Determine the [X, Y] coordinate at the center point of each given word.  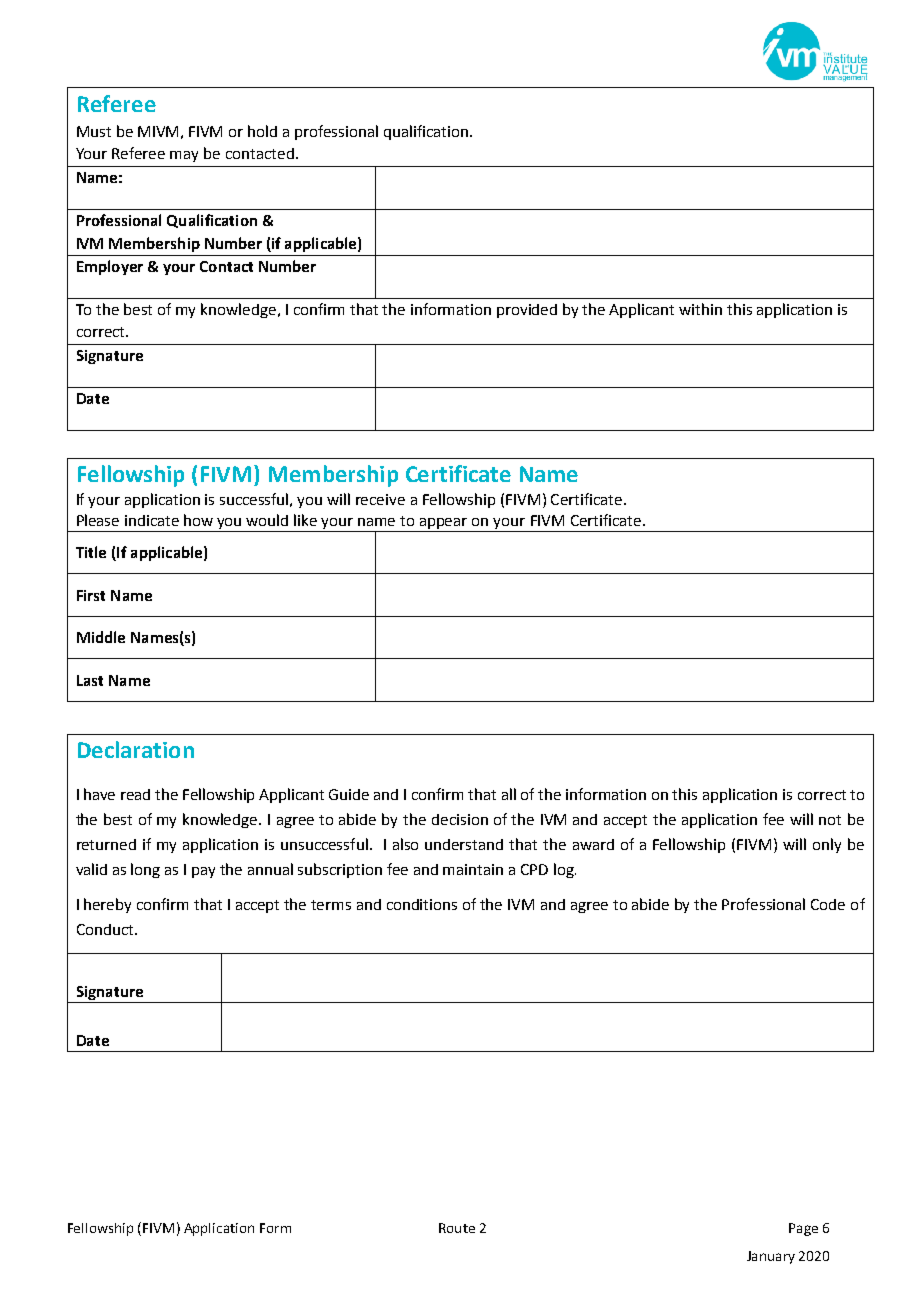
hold [262, 131]
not [830, 820]
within [700, 309]
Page [803, 1229]
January [771, 1257]
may [184, 156]
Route [457, 1228]
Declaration [136, 749]
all [509, 794]
